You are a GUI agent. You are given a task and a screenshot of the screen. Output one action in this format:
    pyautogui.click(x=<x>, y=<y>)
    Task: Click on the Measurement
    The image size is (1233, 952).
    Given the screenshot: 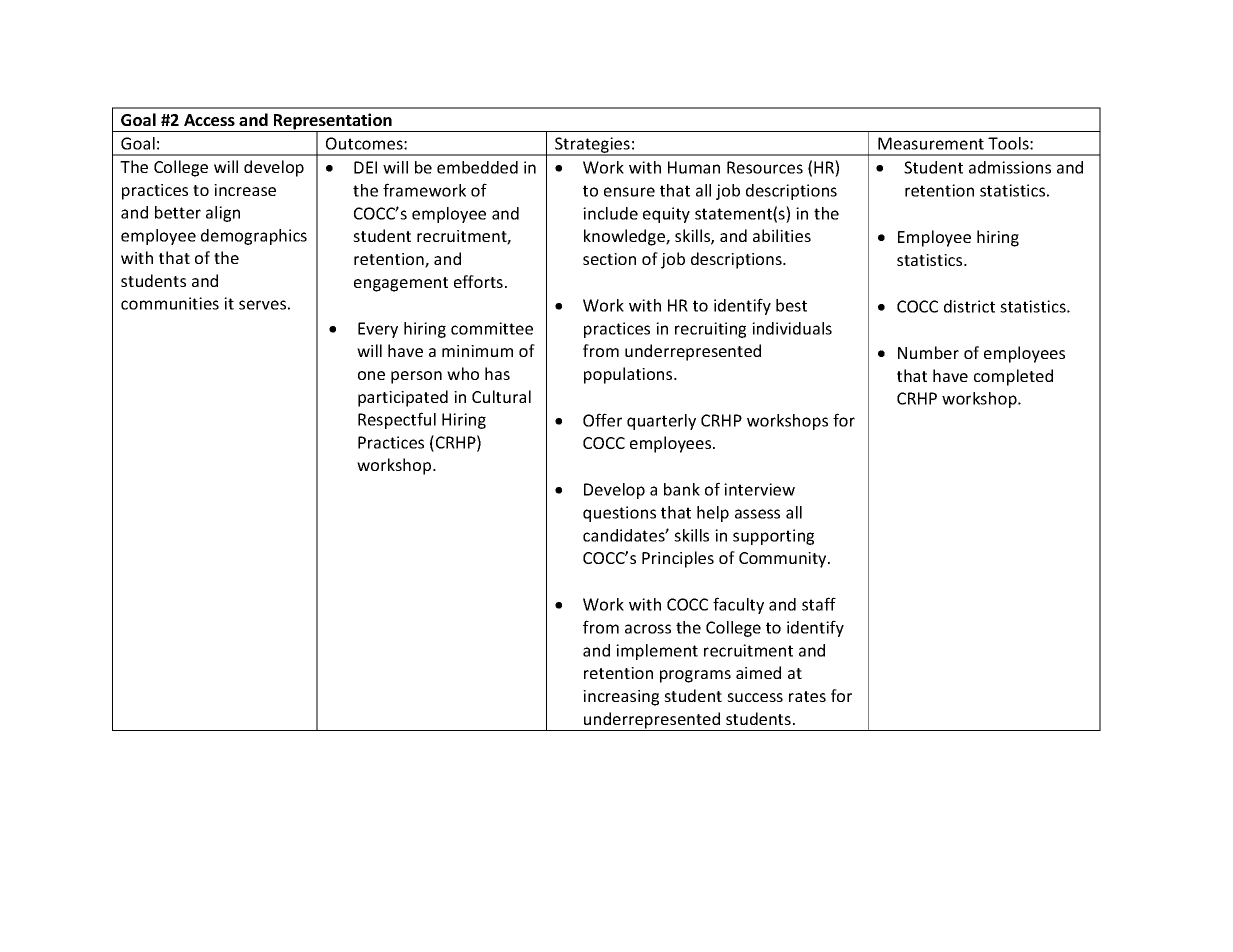 What is the action you would take?
    pyautogui.click(x=931, y=143)
